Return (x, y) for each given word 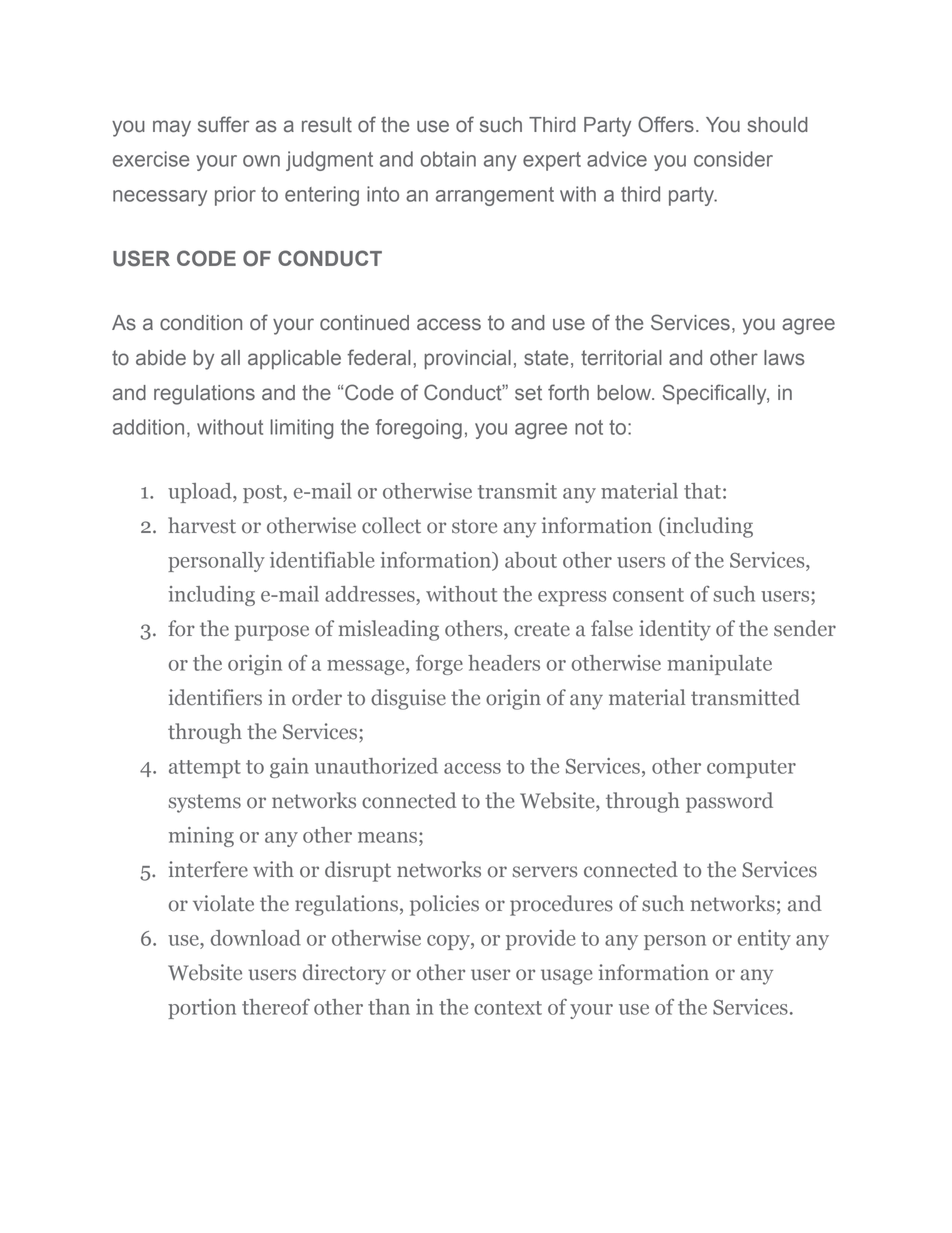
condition (201, 323)
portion (202, 1009)
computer (751, 769)
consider (733, 159)
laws (784, 358)
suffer (223, 124)
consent (648, 595)
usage (567, 977)
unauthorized (376, 766)
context (508, 1008)
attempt (205, 769)
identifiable (322, 560)
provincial (468, 359)
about (531, 560)
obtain (448, 159)
